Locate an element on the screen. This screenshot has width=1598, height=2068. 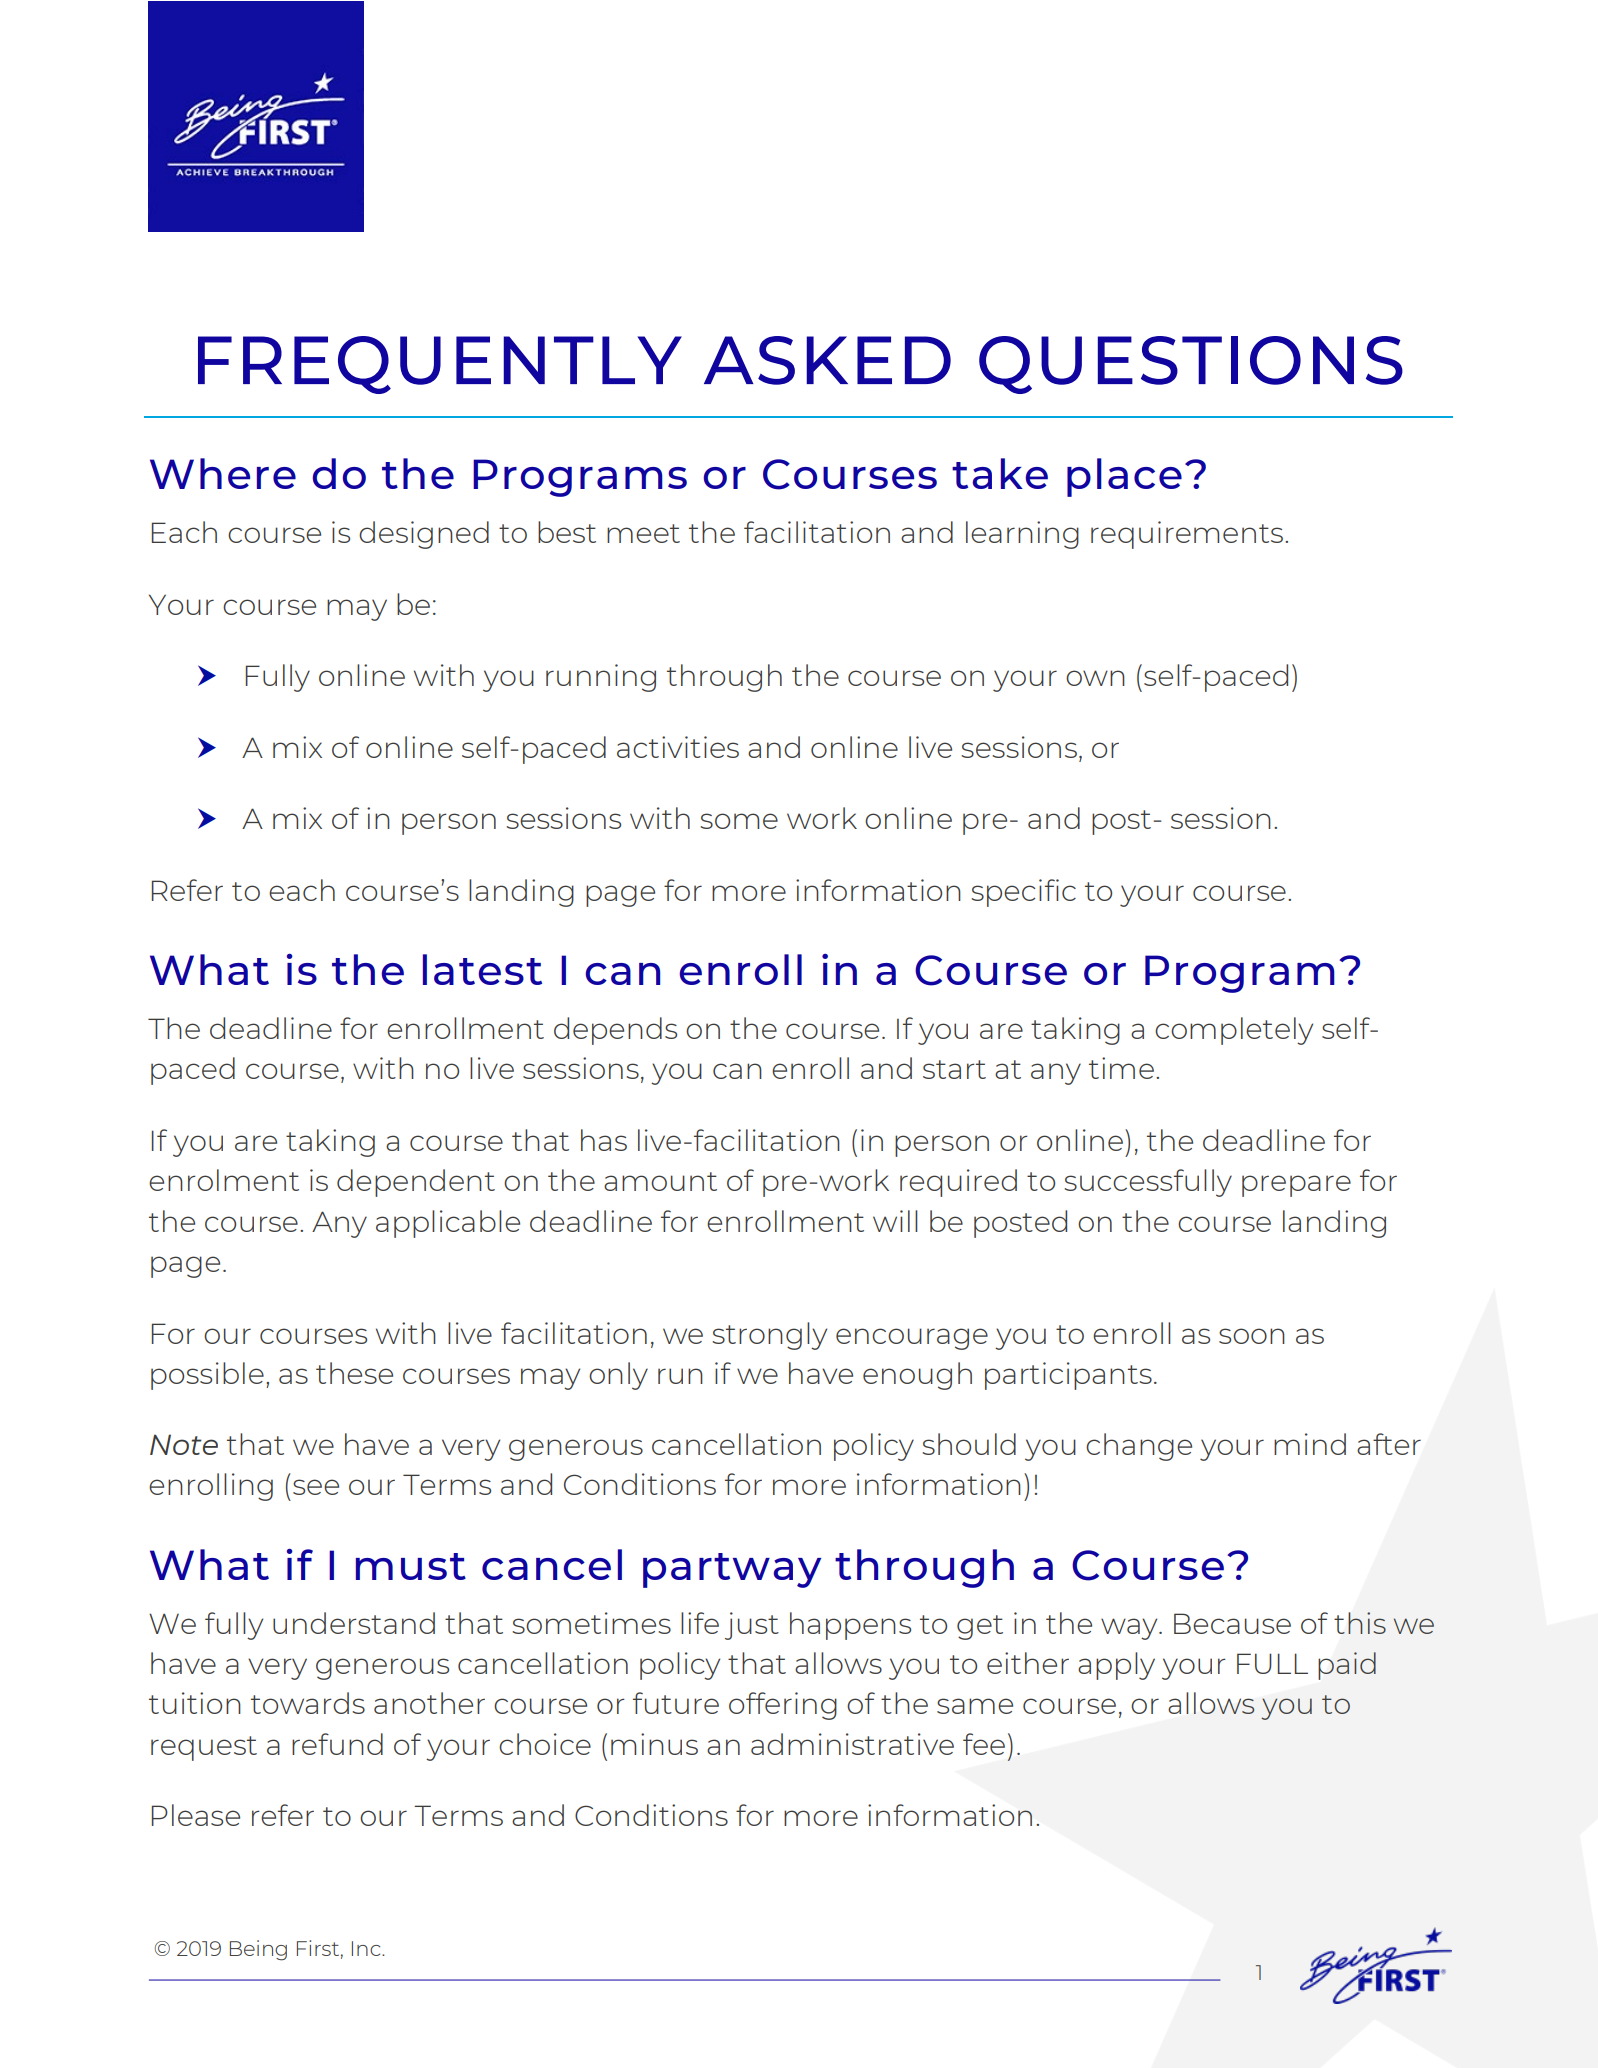
administrative is located at coordinates (852, 1744).
